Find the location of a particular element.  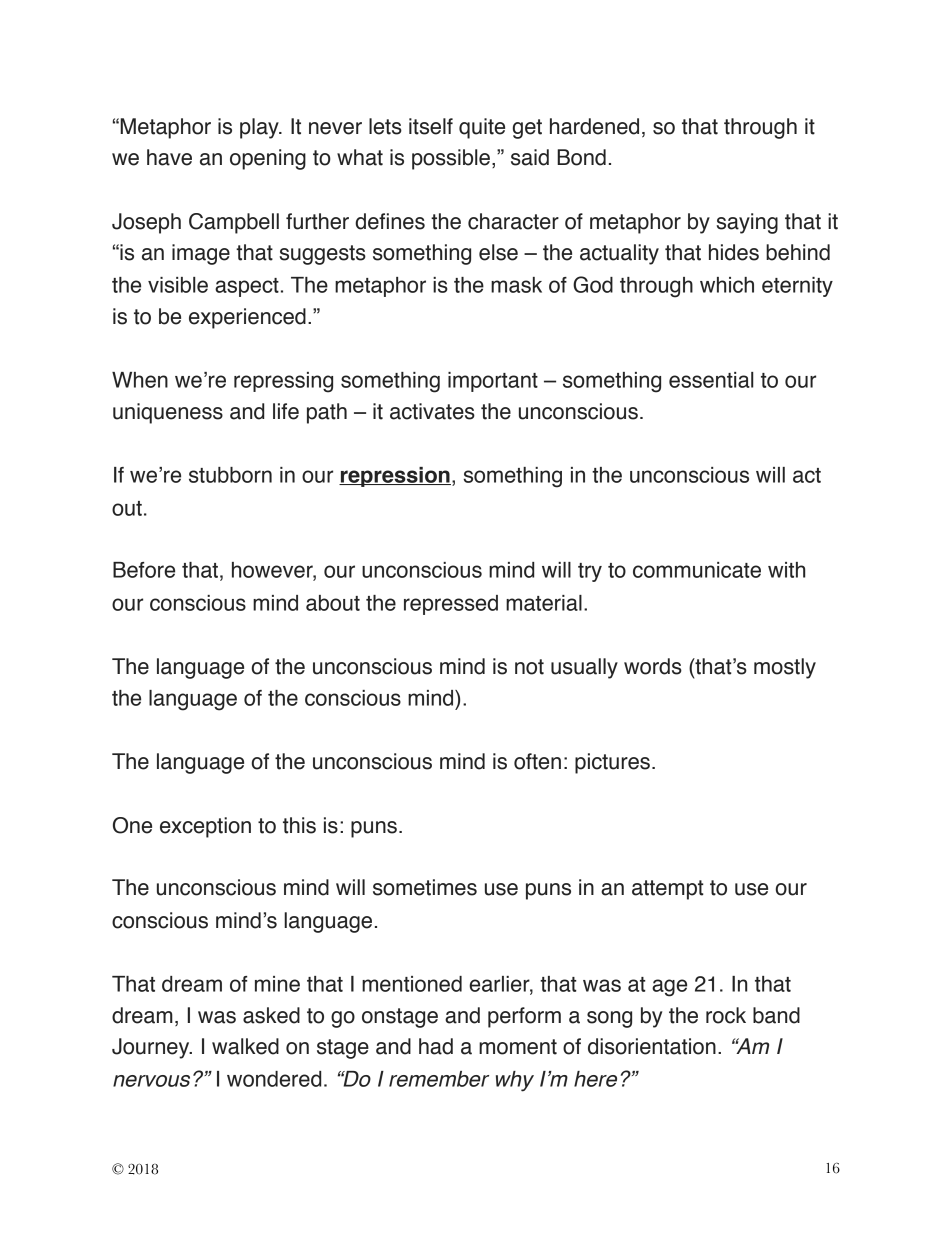

opening is located at coordinates (268, 159).
